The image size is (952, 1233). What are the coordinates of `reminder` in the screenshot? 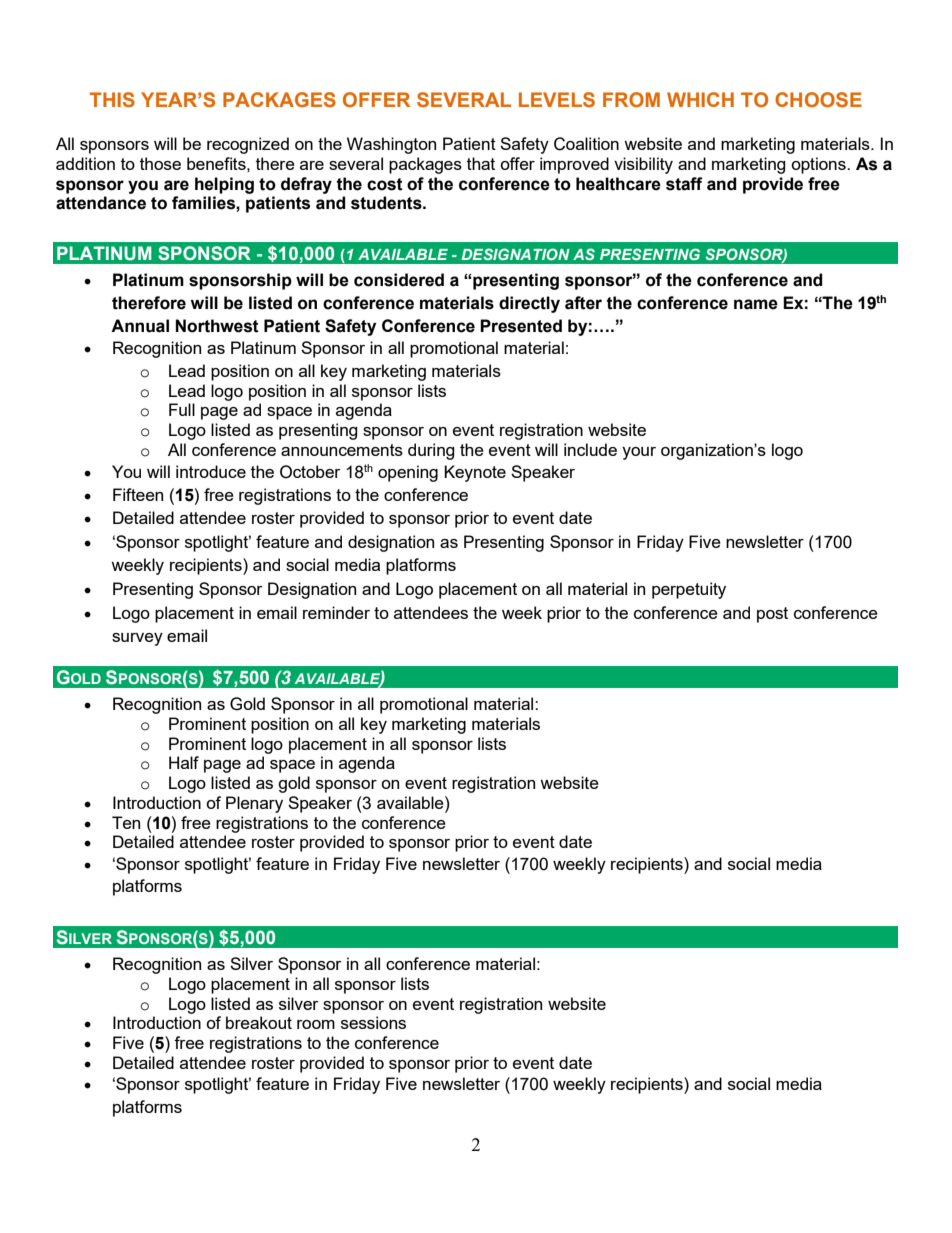 It's located at (336, 612).
